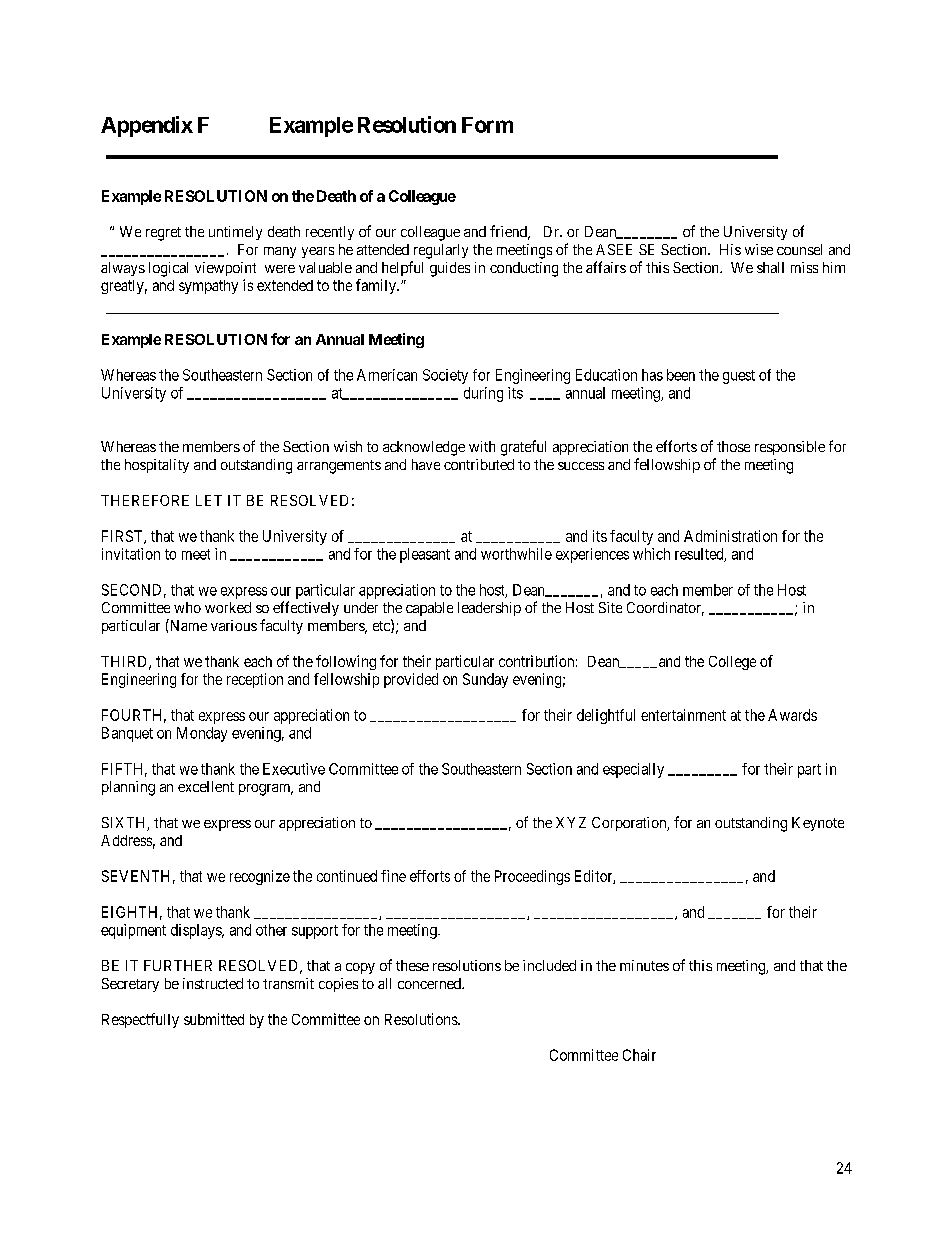 This document has height=1233, width=952. Describe the element at coordinates (147, 126) in the document. I see `Appendix` at that location.
